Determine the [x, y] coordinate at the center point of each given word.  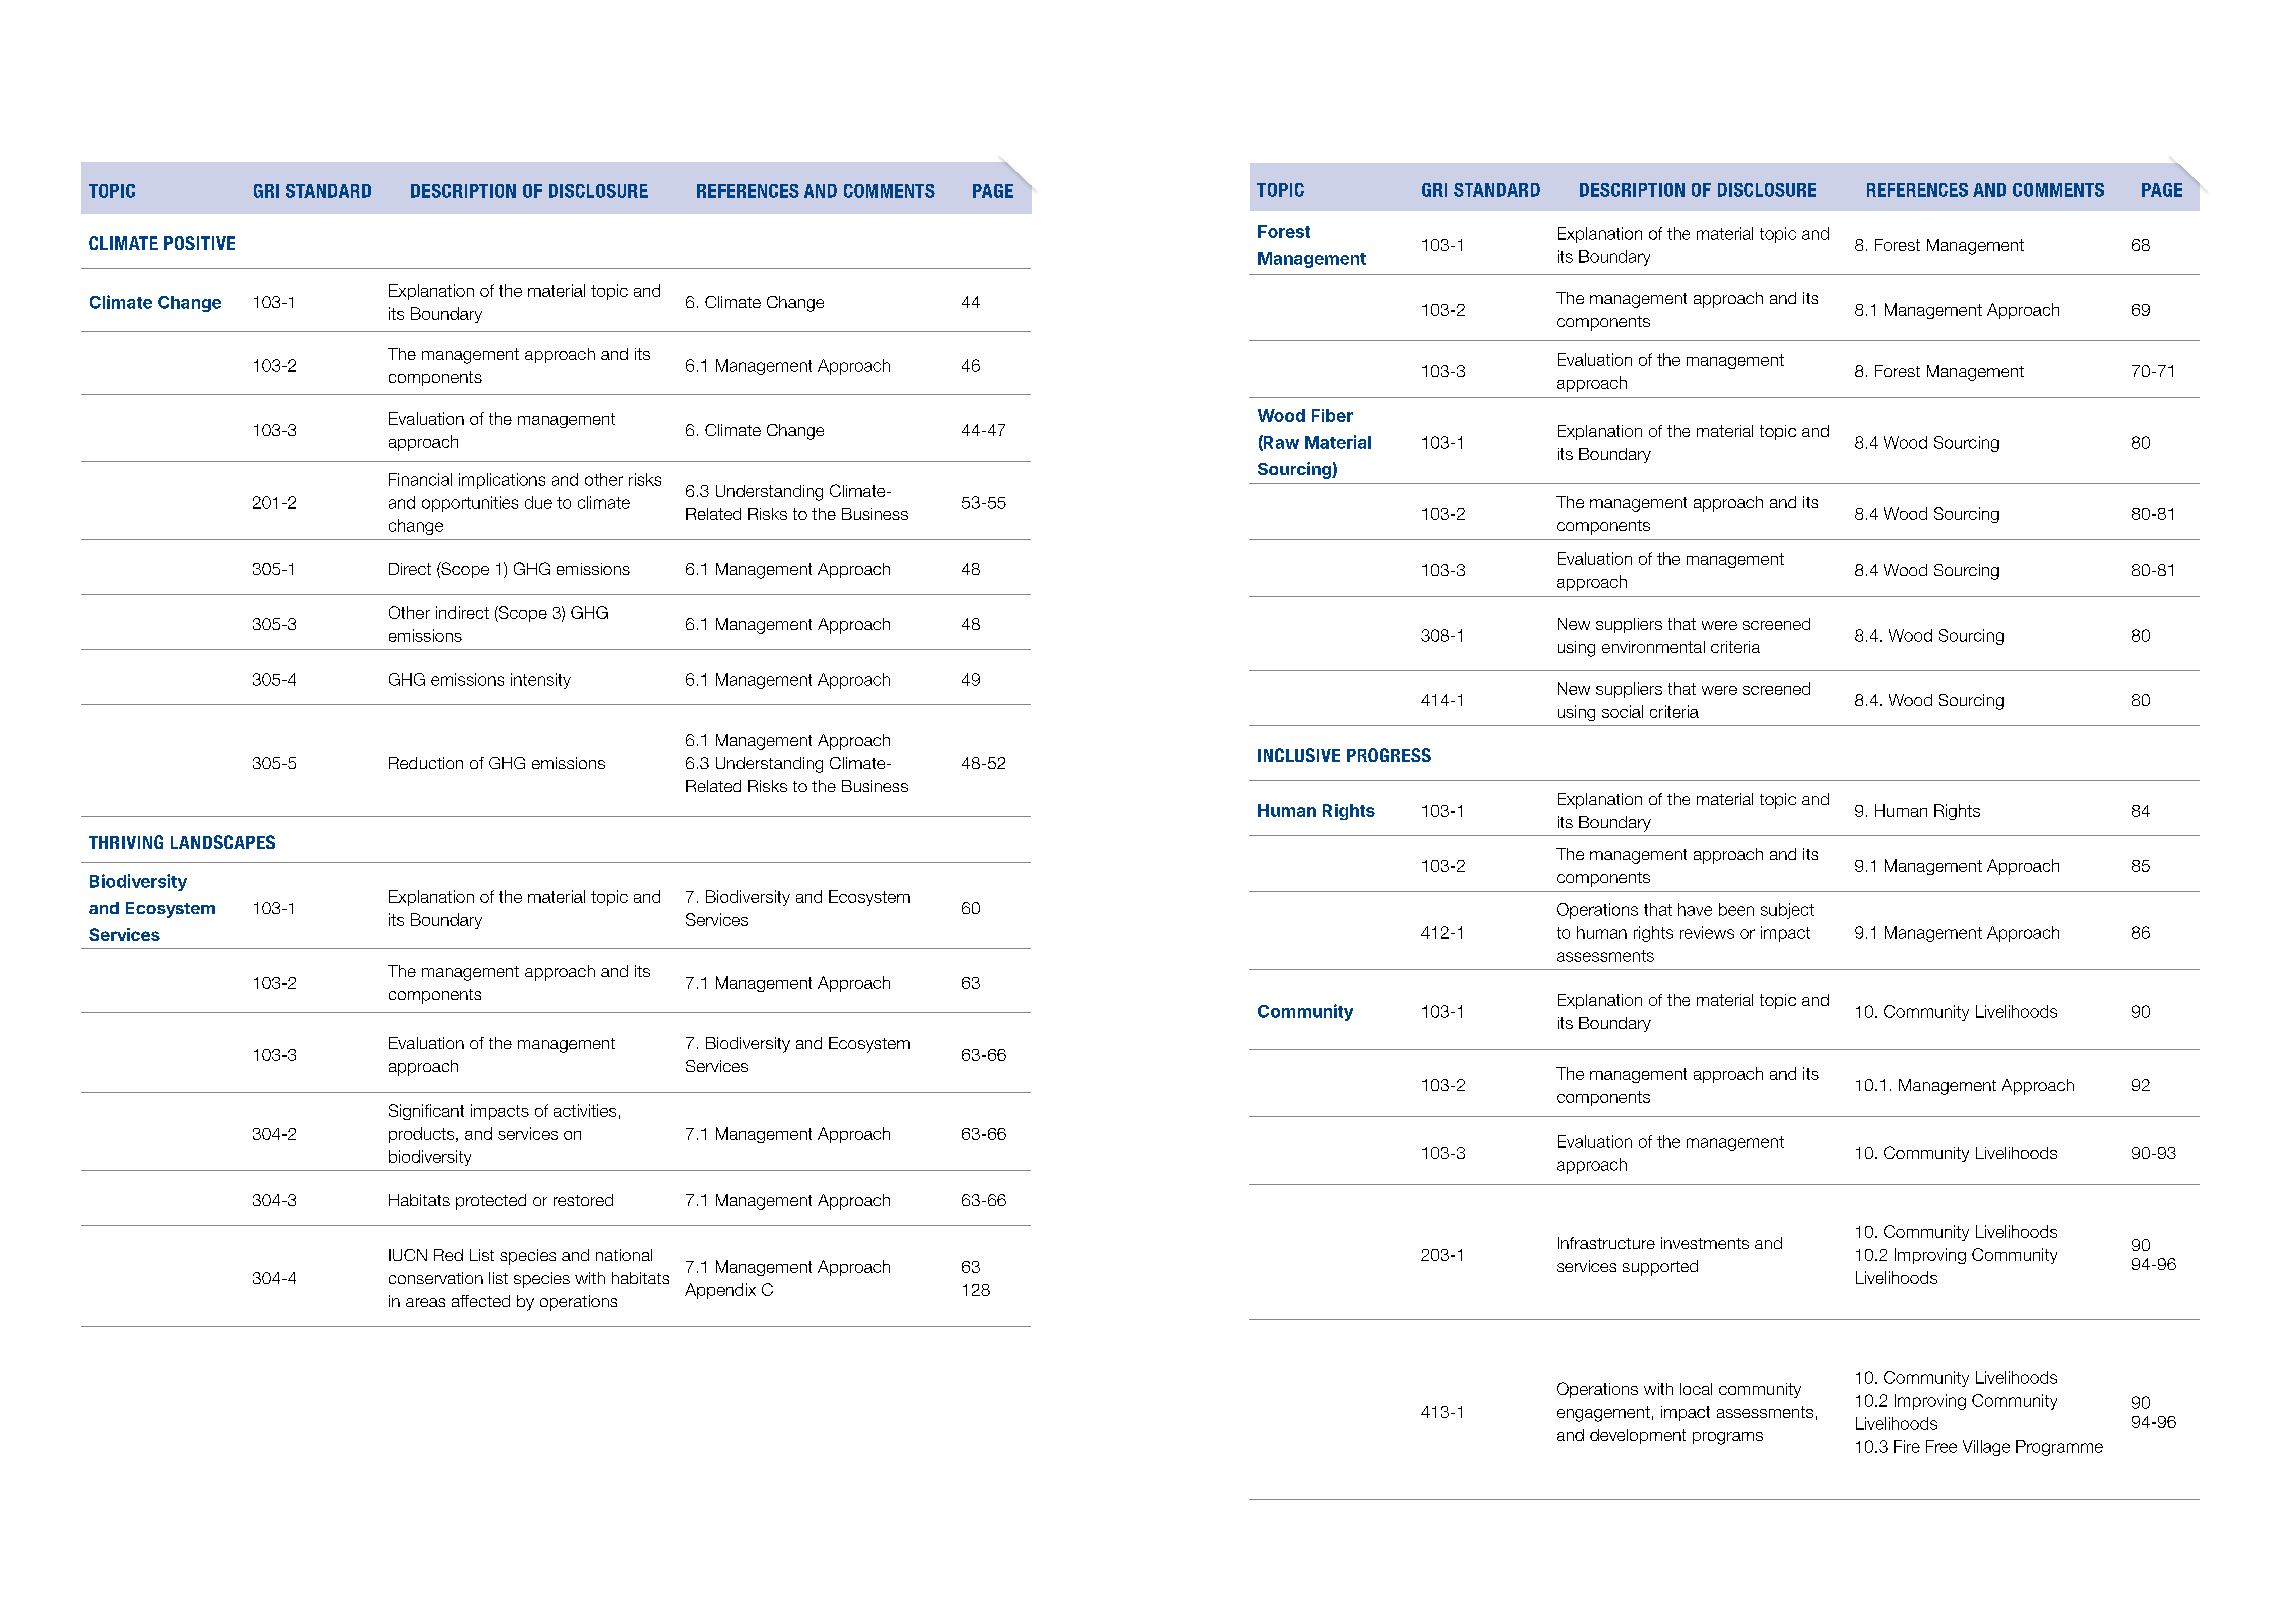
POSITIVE [199, 243]
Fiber [1332, 415]
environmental [1653, 647]
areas [425, 1302]
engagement [1603, 1414]
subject [1787, 911]
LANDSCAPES [223, 842]
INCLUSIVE [1299, 755]
